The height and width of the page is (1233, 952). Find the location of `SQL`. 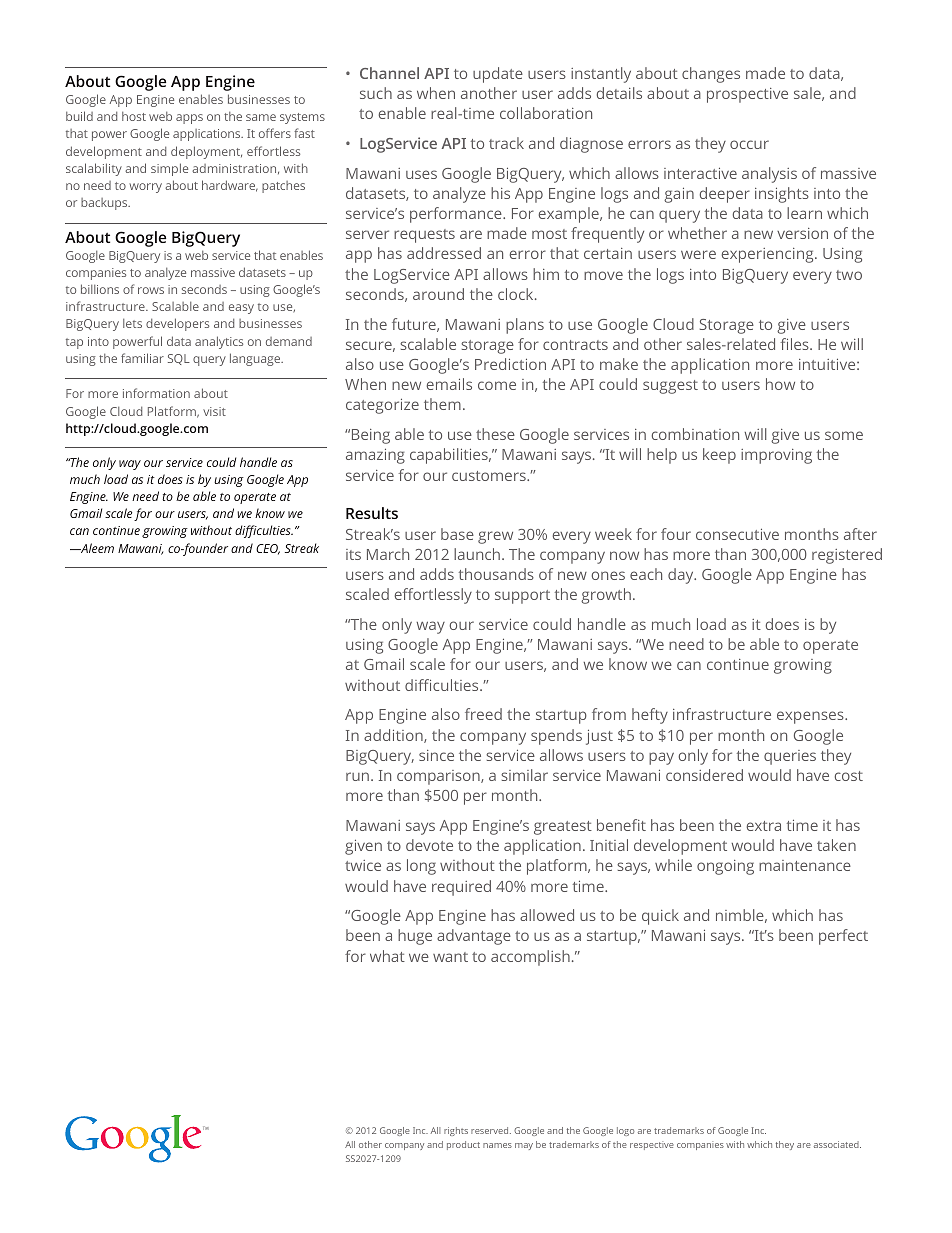

SQL is located at coordinates (179, 359).
